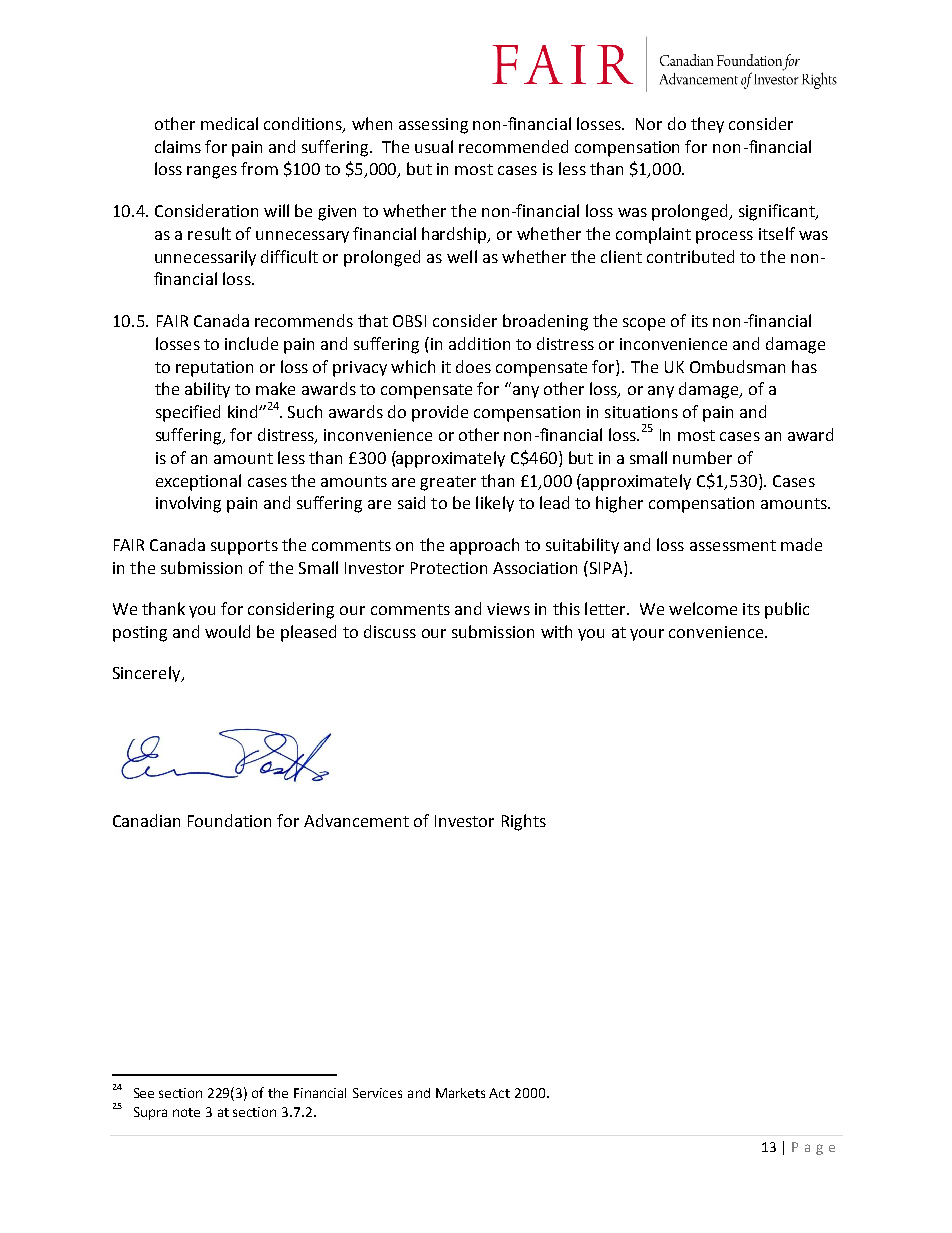  What do you see at coordinates (508, 609) in the image?
I see `views` at bounding box center [508, 609].
